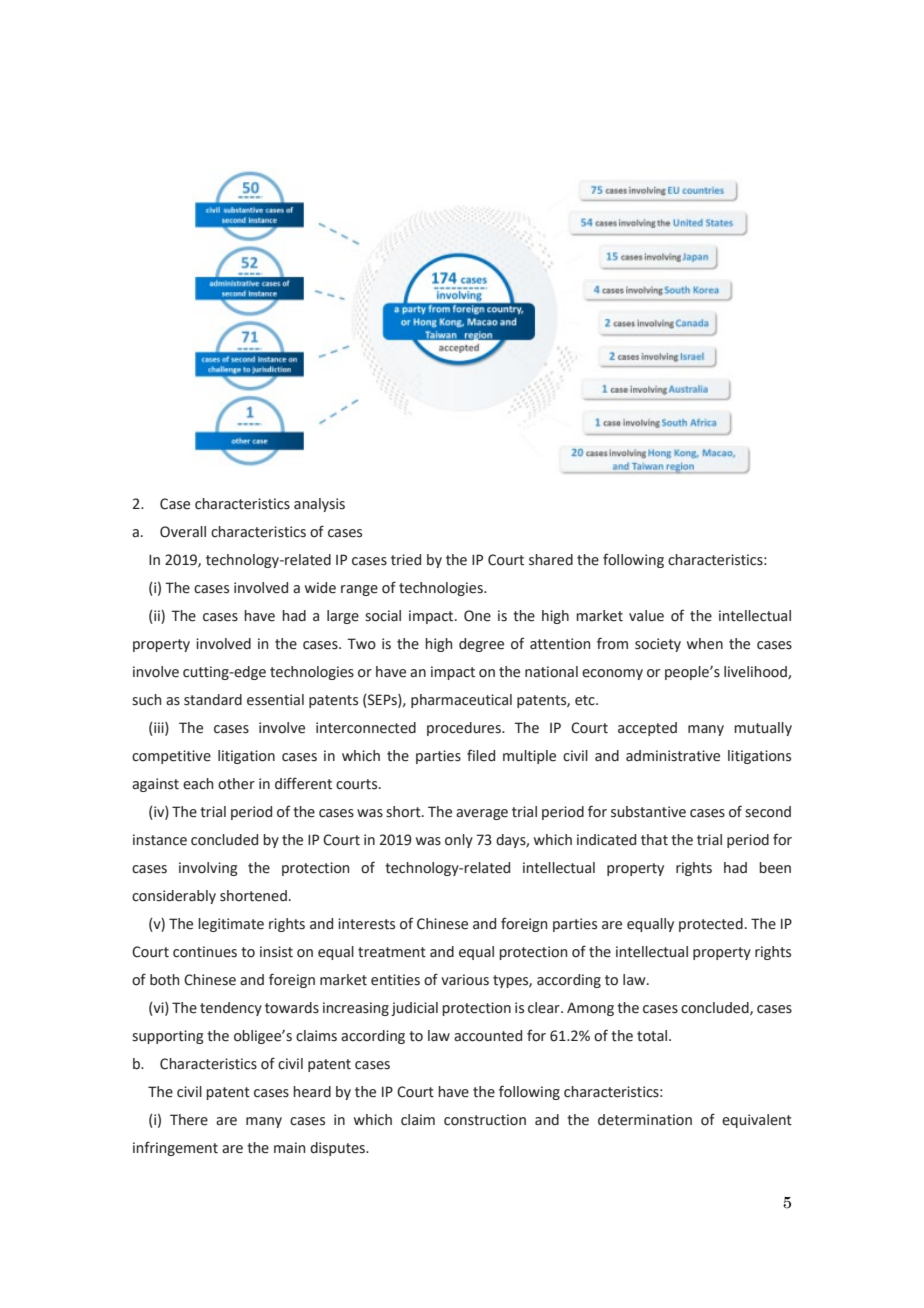  What do you see at coordinates (551, 560) in the page?
I see `shared` at bounding box center [551, 560].
